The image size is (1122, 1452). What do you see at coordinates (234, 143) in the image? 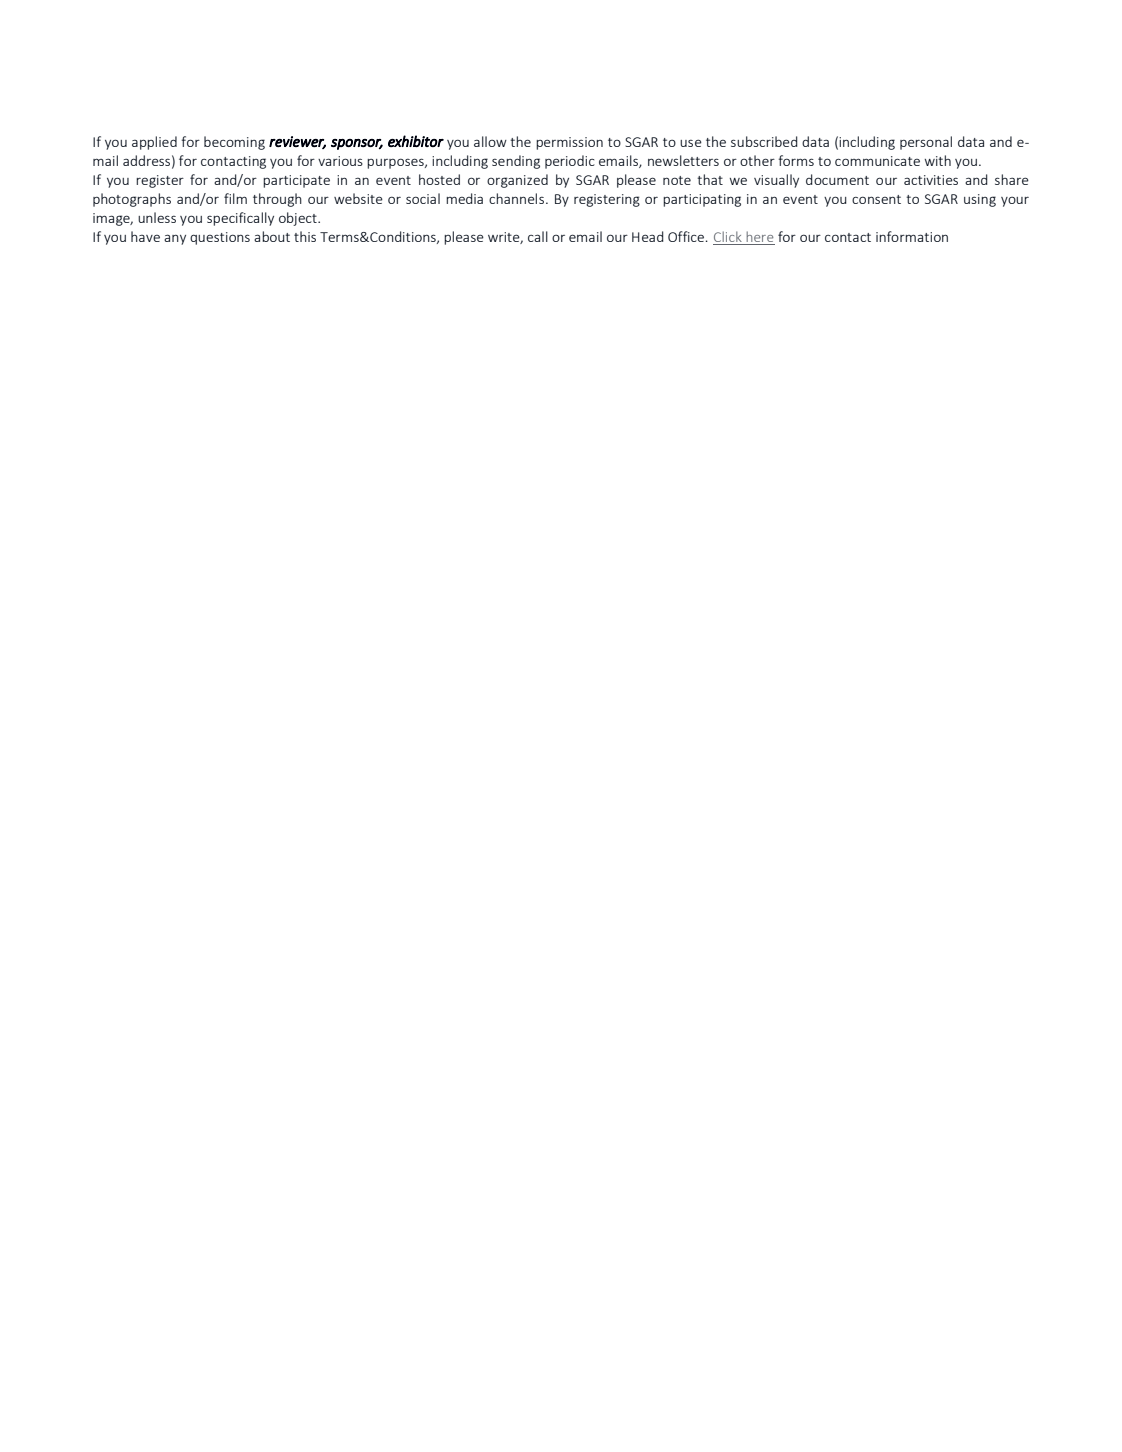
I see `becoming` at bounding box center [234, 143].
